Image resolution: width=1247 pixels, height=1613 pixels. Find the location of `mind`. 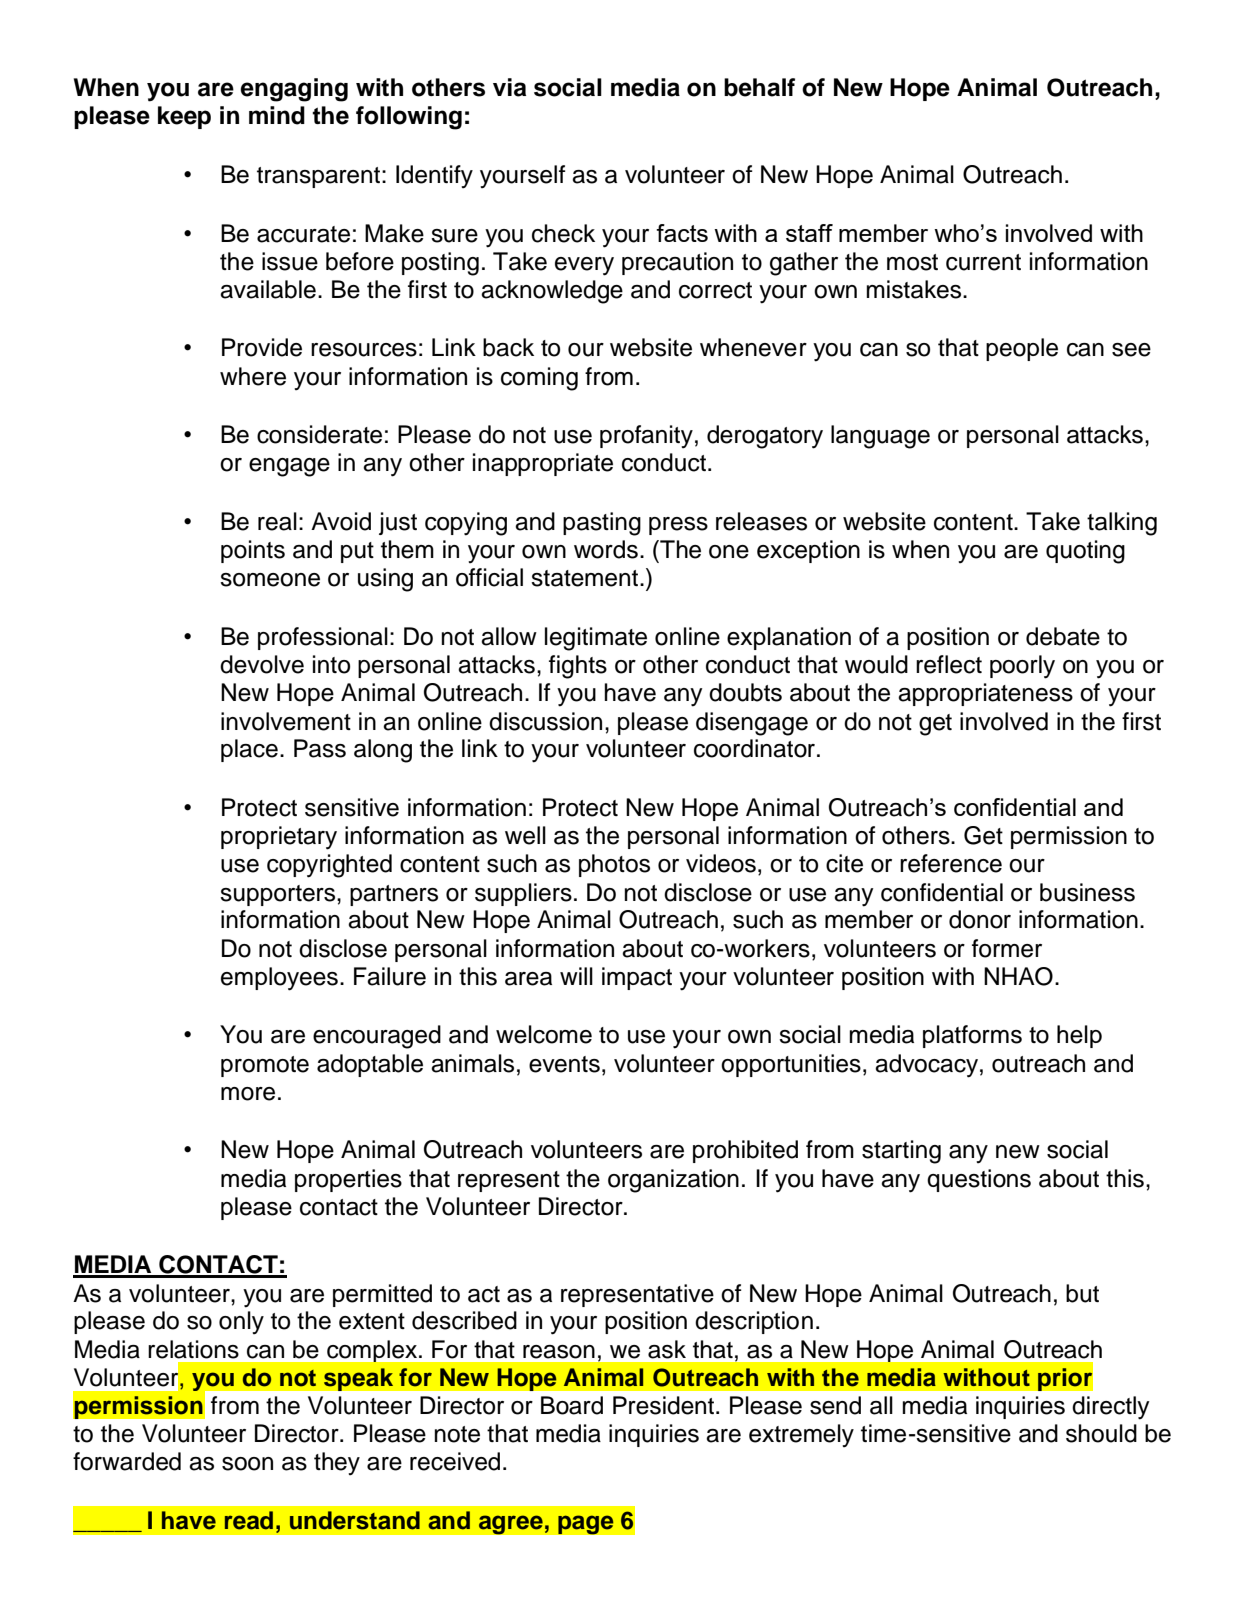

mind is located at coordinates (277, 115).
